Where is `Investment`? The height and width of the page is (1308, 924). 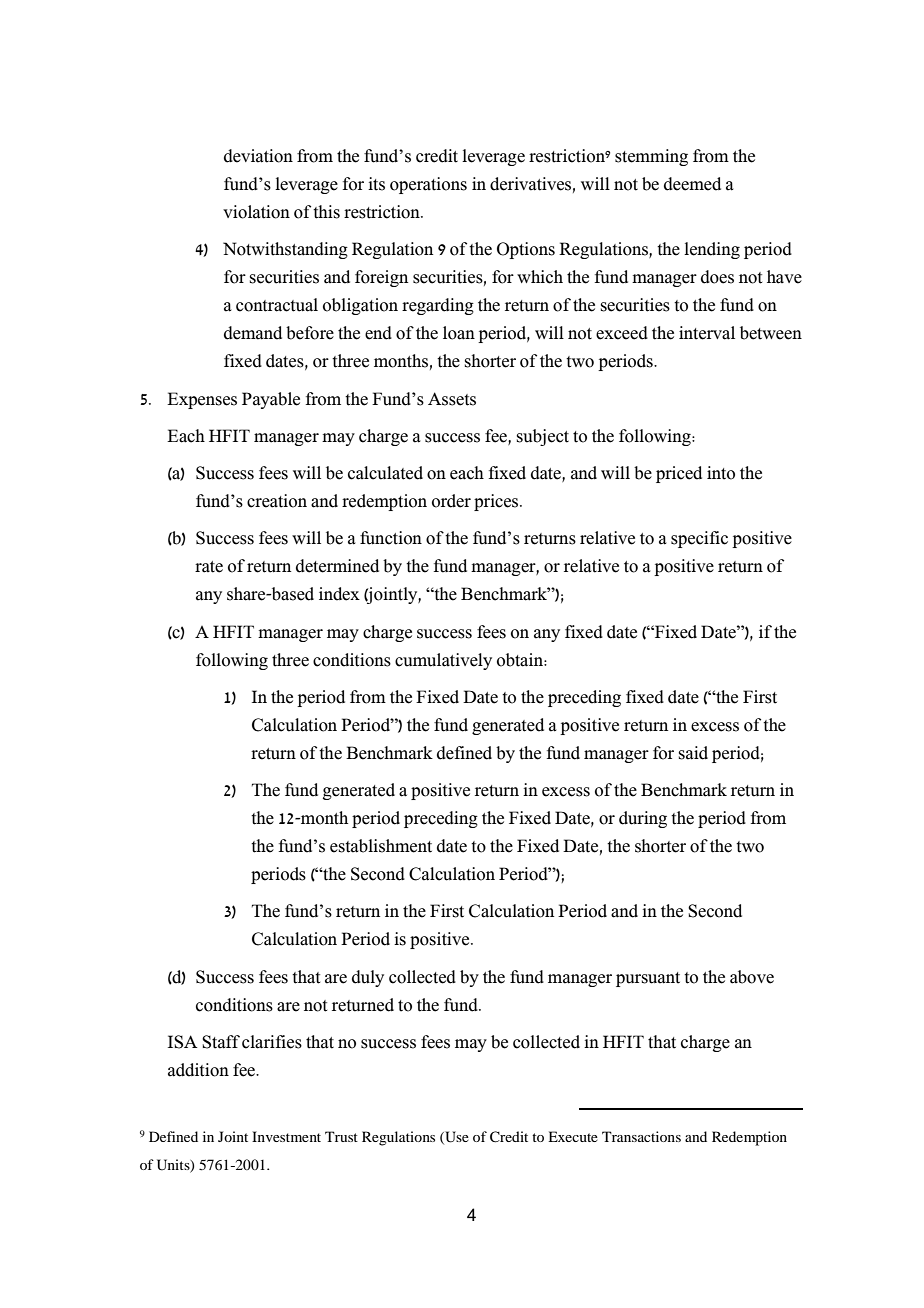
Investment is located at coordinates (286, 1136).
